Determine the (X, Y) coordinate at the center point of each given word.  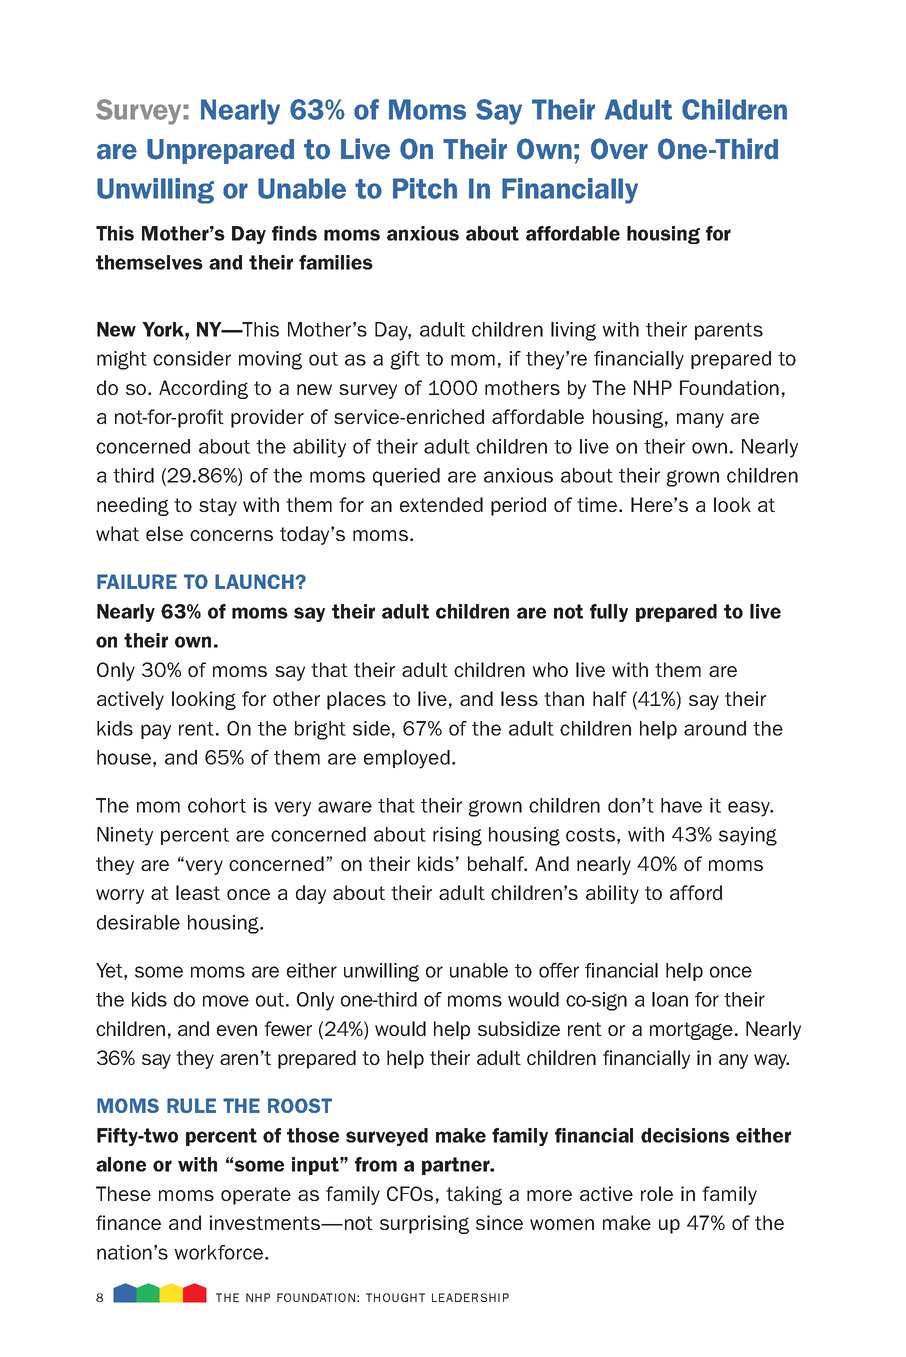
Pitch (425, 188)
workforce (220, 1252)
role (657, 1193)
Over (619, 149)
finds (294, 233)
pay (156, 732)
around (715, 728)
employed (407, 759)
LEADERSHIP (470, 1297)
